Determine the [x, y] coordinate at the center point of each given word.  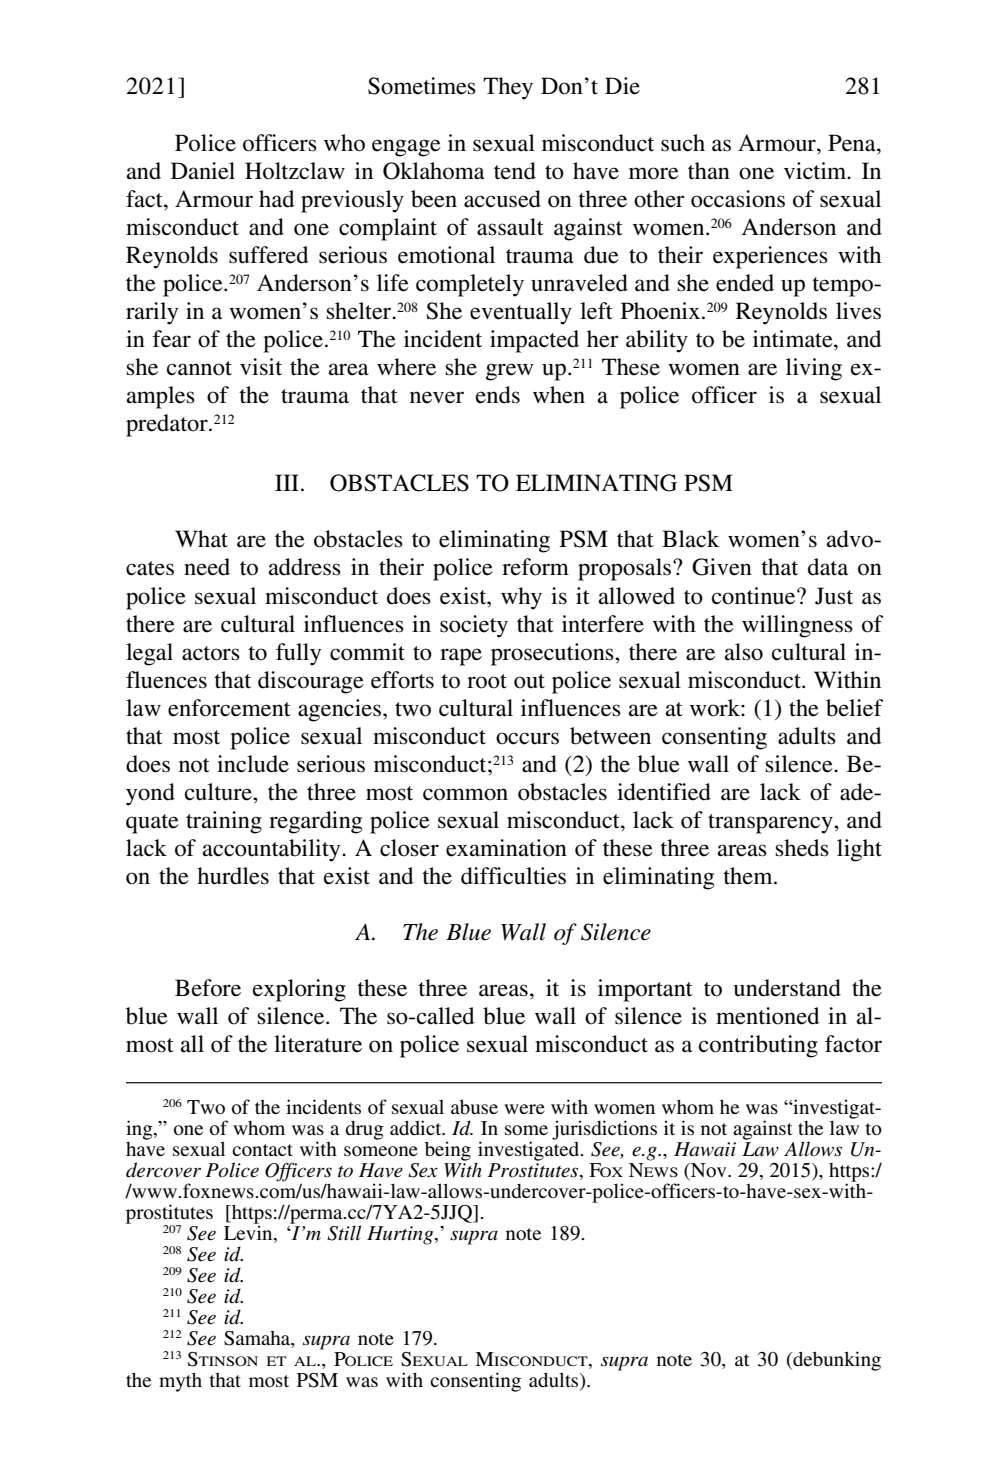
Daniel [203, 171]
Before [208, 988]
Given [722, 567]
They [508, 88]
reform [535, 567]
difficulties [513, 876]
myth [180, 1382]
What [201, 539]
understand [787, 988]
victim [816, 171]
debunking [836, 1361]
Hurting [401, 1235]
